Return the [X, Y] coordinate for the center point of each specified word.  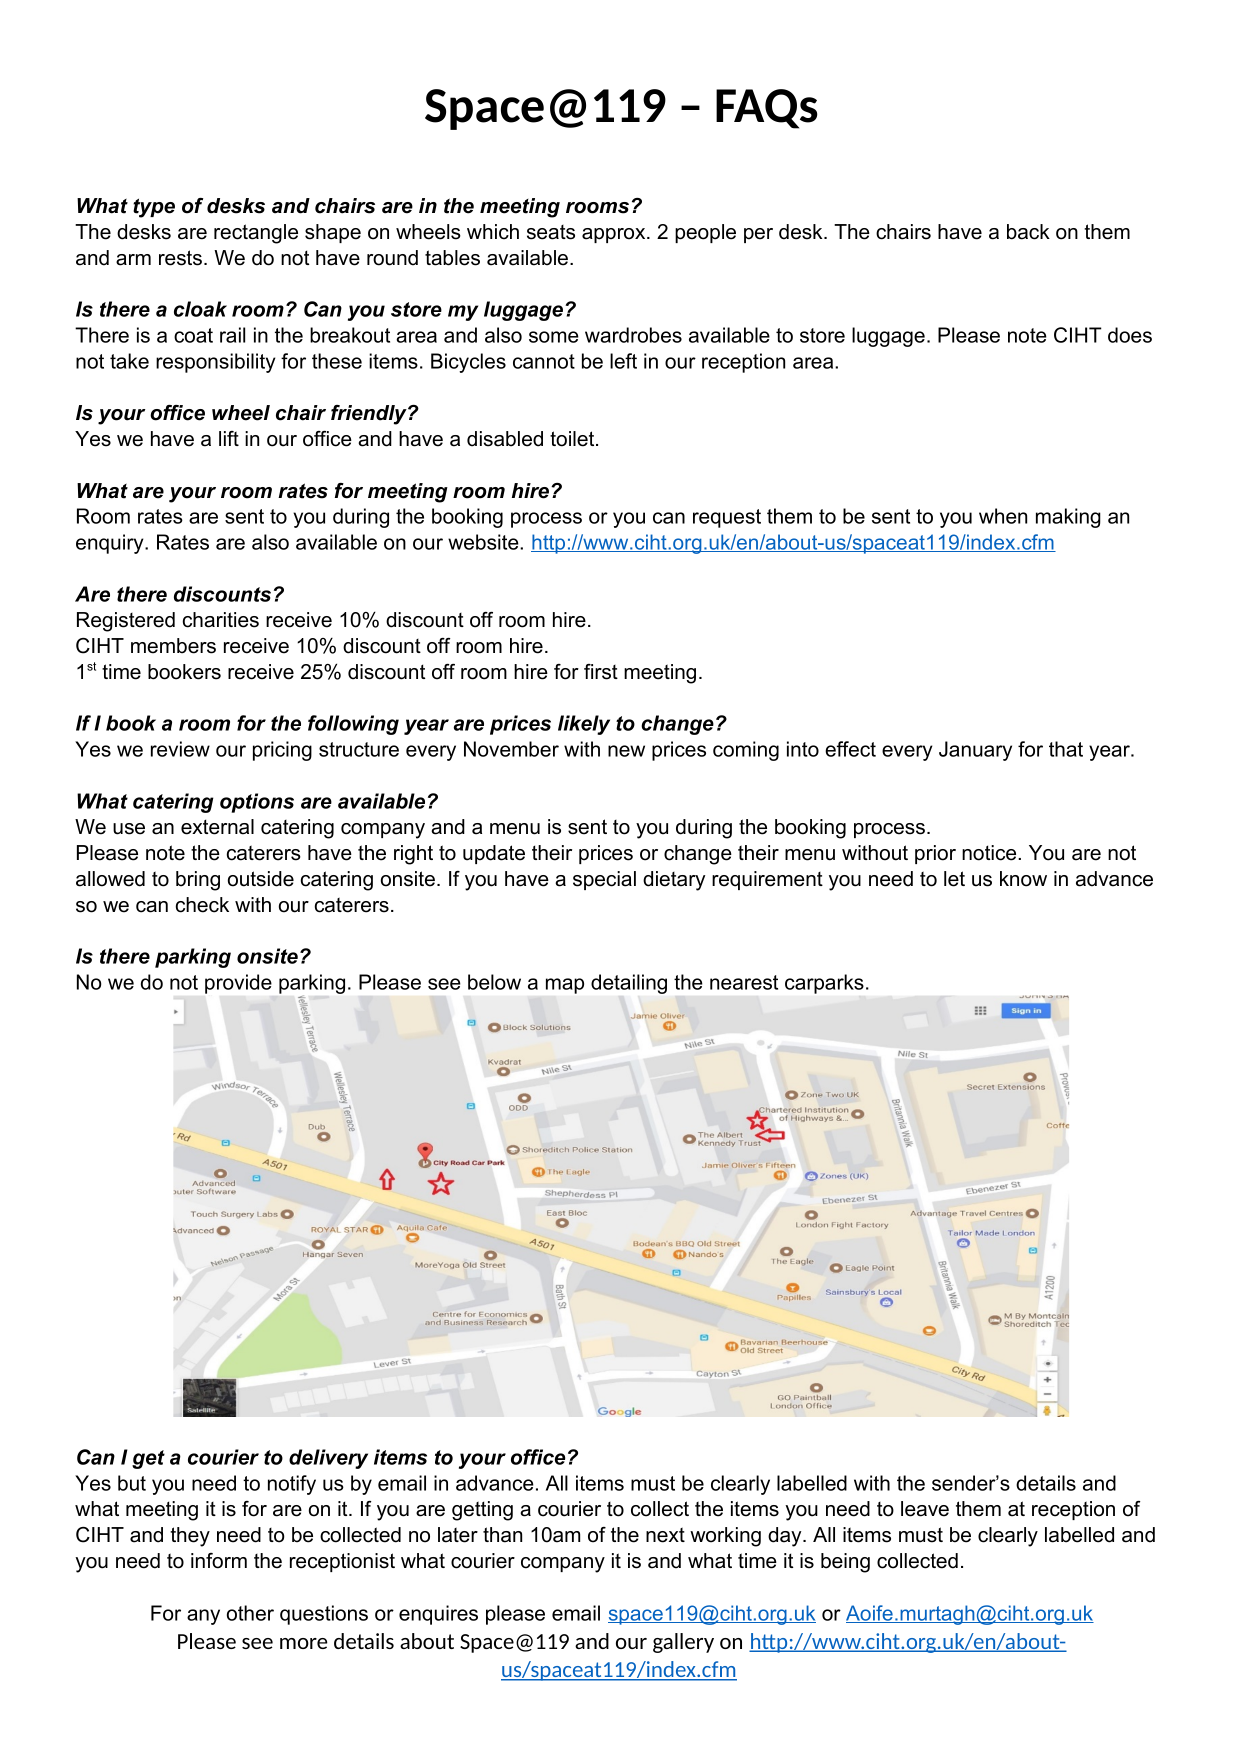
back [1028, 232]
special [604, 880]
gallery [683, 1643]
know [1023, 879]
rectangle [256, 234]
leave [925, 1509]
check [202, 905]
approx [615, 235]
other [250, 1613]
